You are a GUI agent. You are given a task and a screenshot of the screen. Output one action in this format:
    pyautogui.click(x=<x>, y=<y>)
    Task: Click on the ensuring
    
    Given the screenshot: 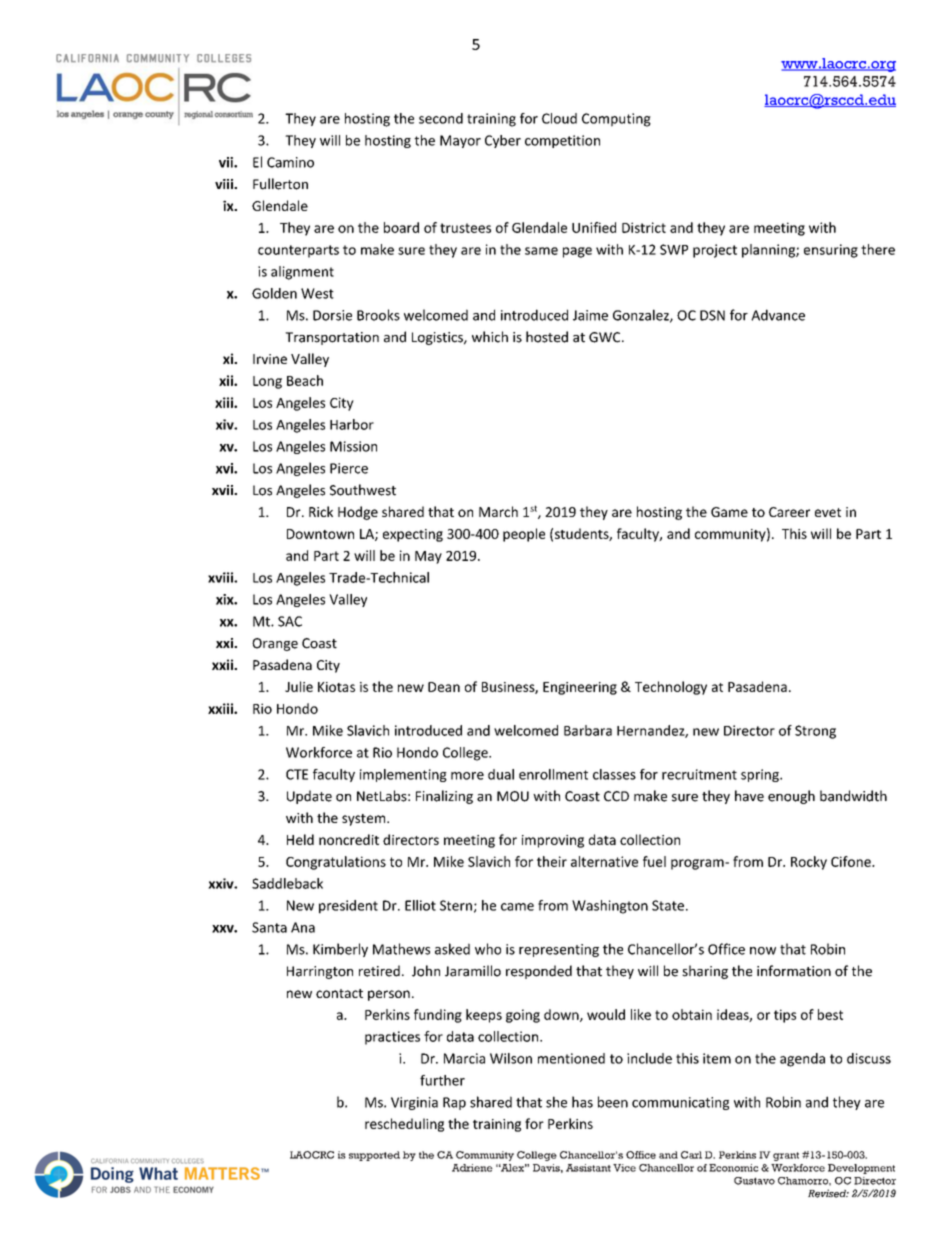 What is the action you would take?
    pyautogui.click(x=831, y=251)
